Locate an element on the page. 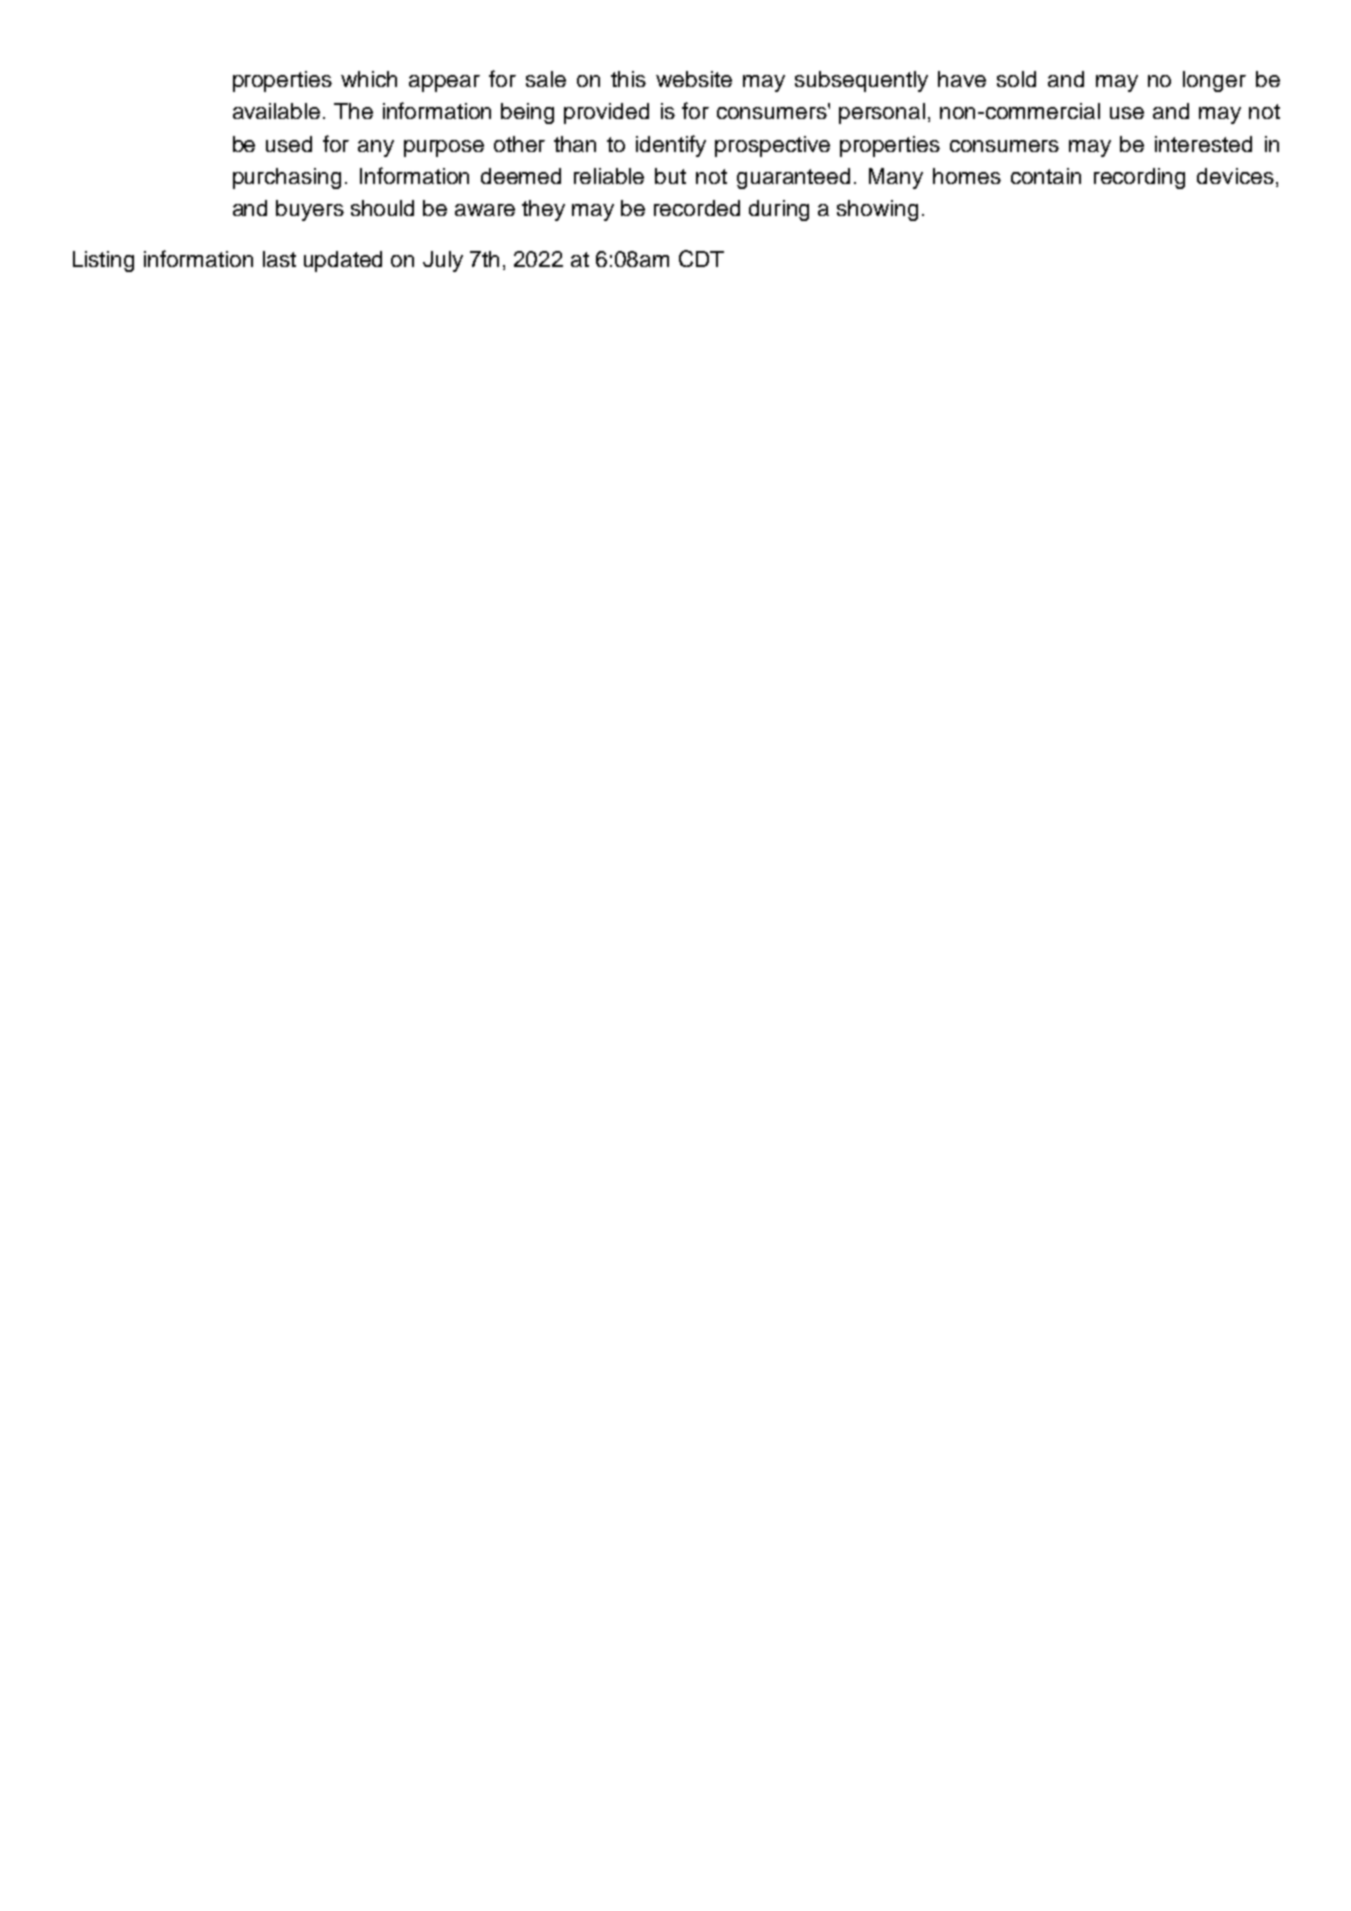 This document has height=1911, width=1351. contain is located at coordinates (1046, 176).
